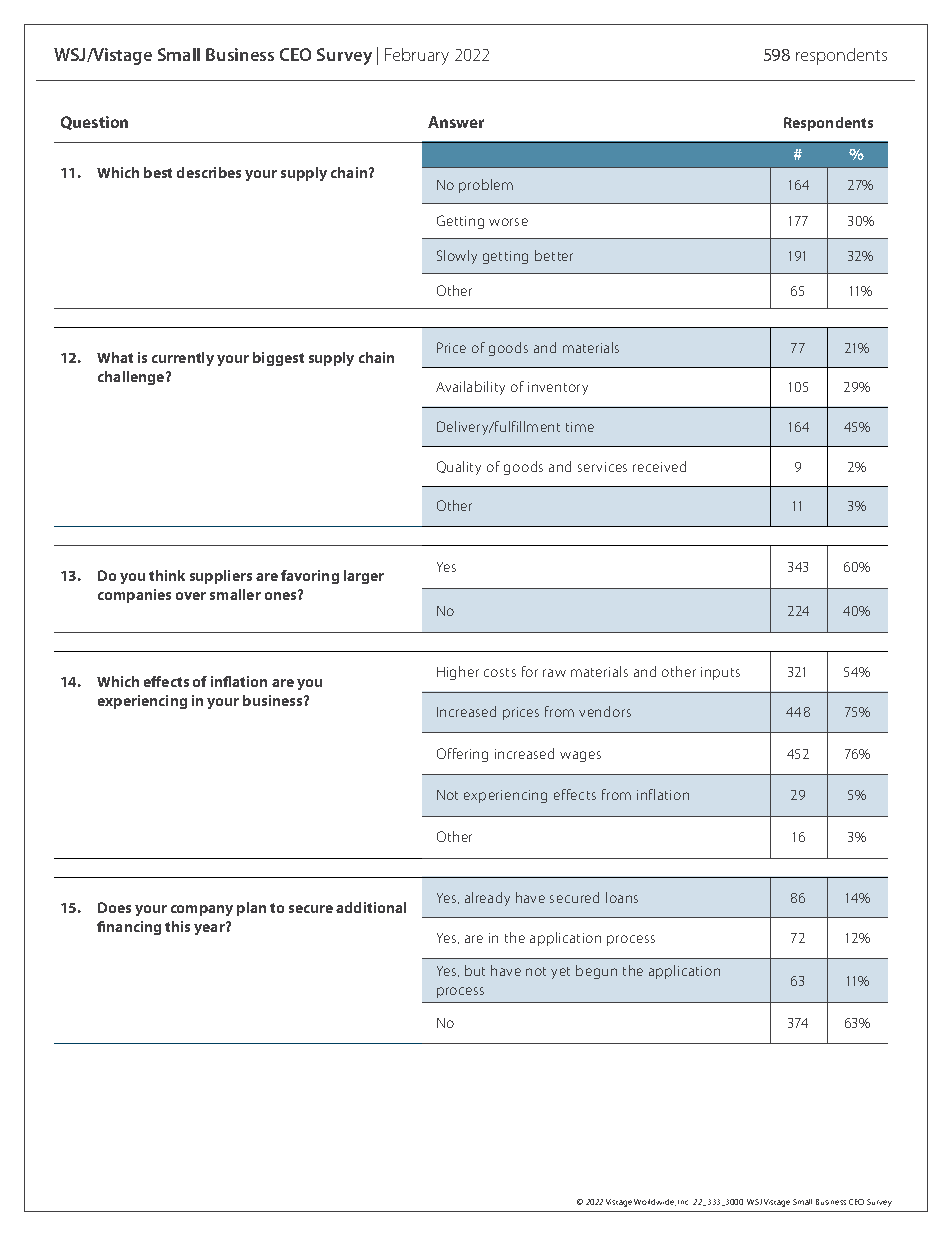  I want to click on problem, so click(486, 186).
